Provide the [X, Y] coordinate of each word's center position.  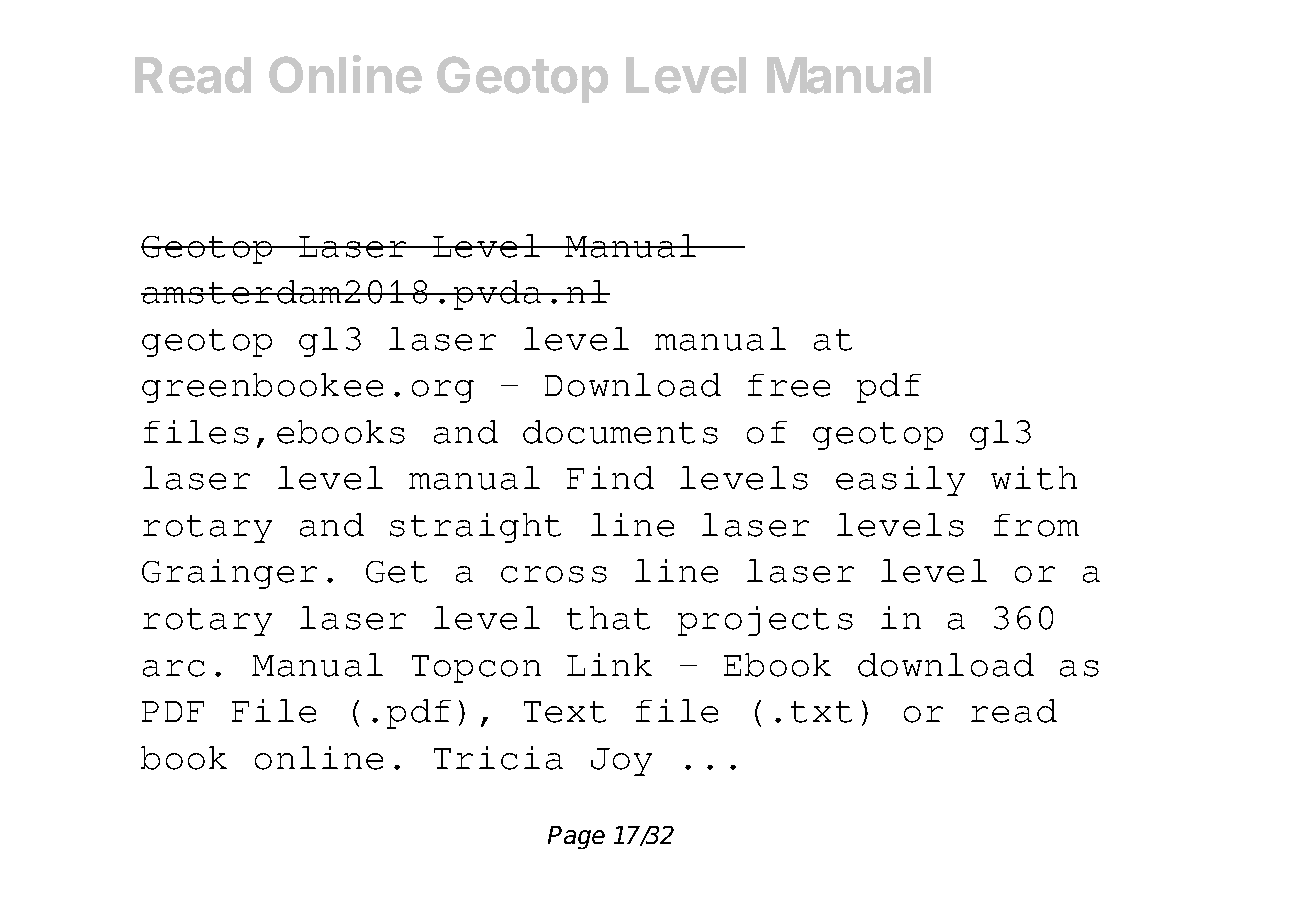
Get [396, 572]
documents [620, 432]
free [789, 385]
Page [576, 837]
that [608, 618]
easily [900, 481]
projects [765, 621]
